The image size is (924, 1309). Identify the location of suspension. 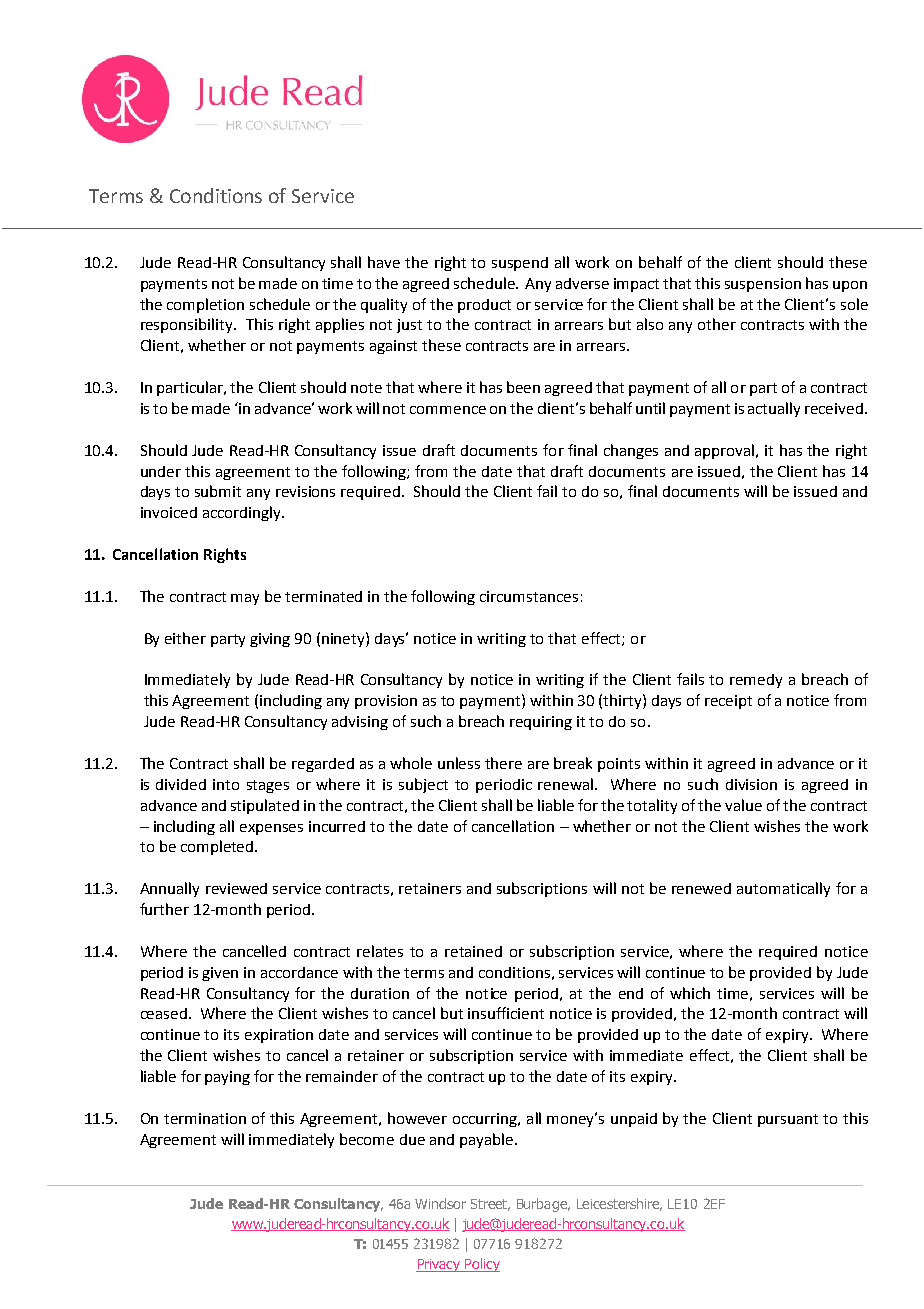
(763, 285).
